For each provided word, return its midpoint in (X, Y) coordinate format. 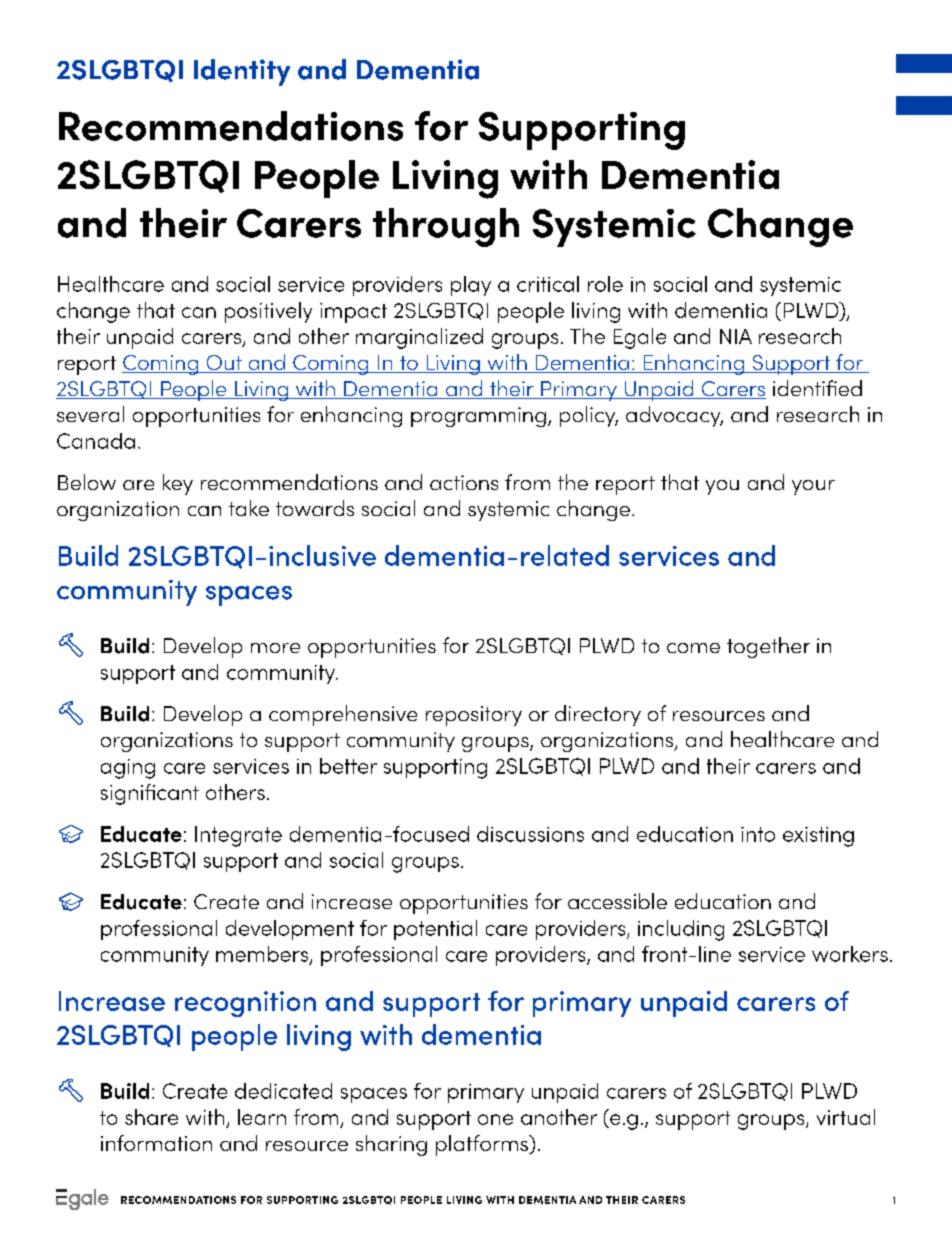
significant (150, 794)
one (495, 1119)
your (813, 487)
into (758, 834)
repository (474, 716)
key (178, 484)
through (446, 227)
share (151, 1117)
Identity (242, 72)
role (605, 284)
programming (478, 417)
